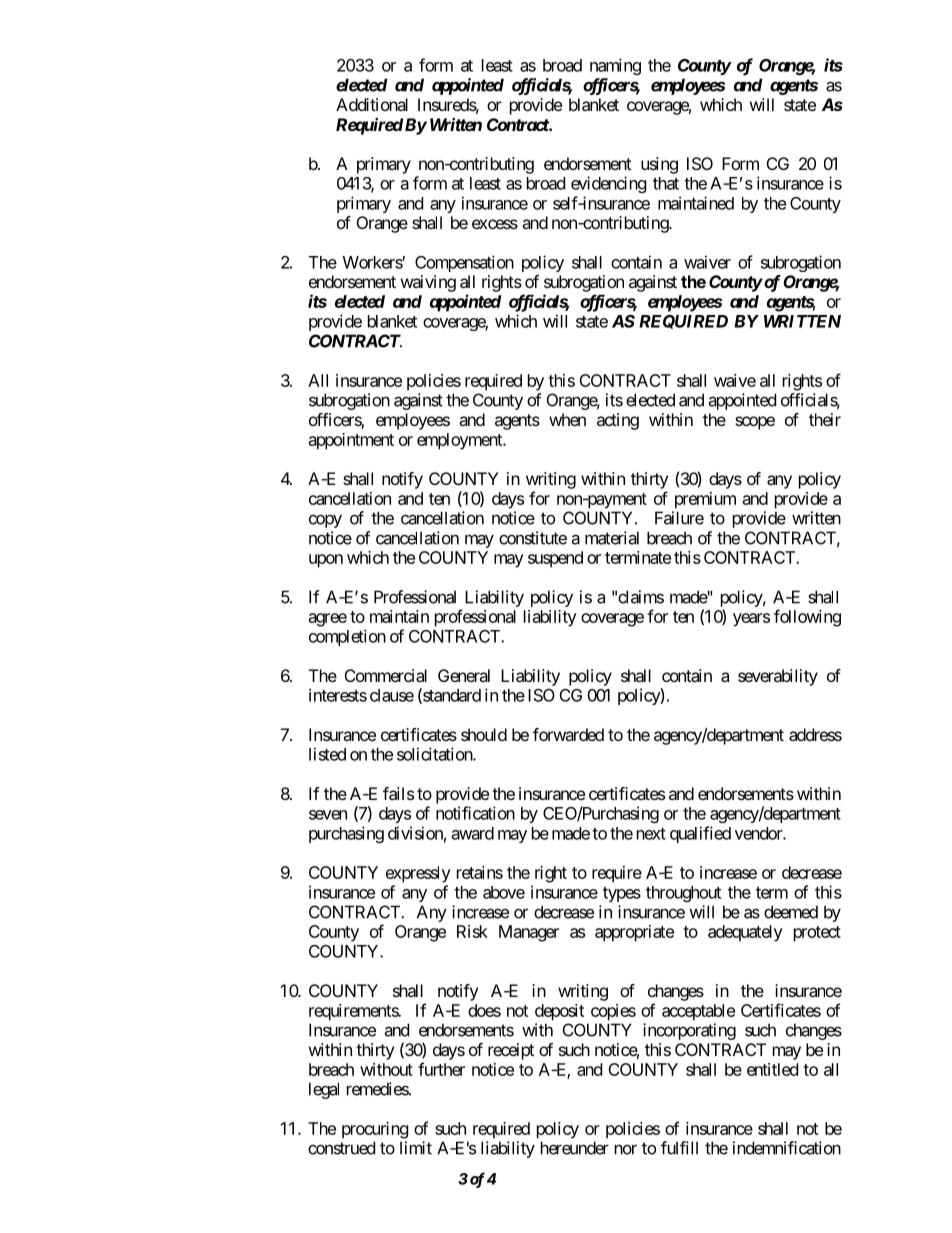 The image size is (952, 1233). What do you see at coordinates (759, 833) in the page?
I see `vendor` at bounding box center [759, 833].
